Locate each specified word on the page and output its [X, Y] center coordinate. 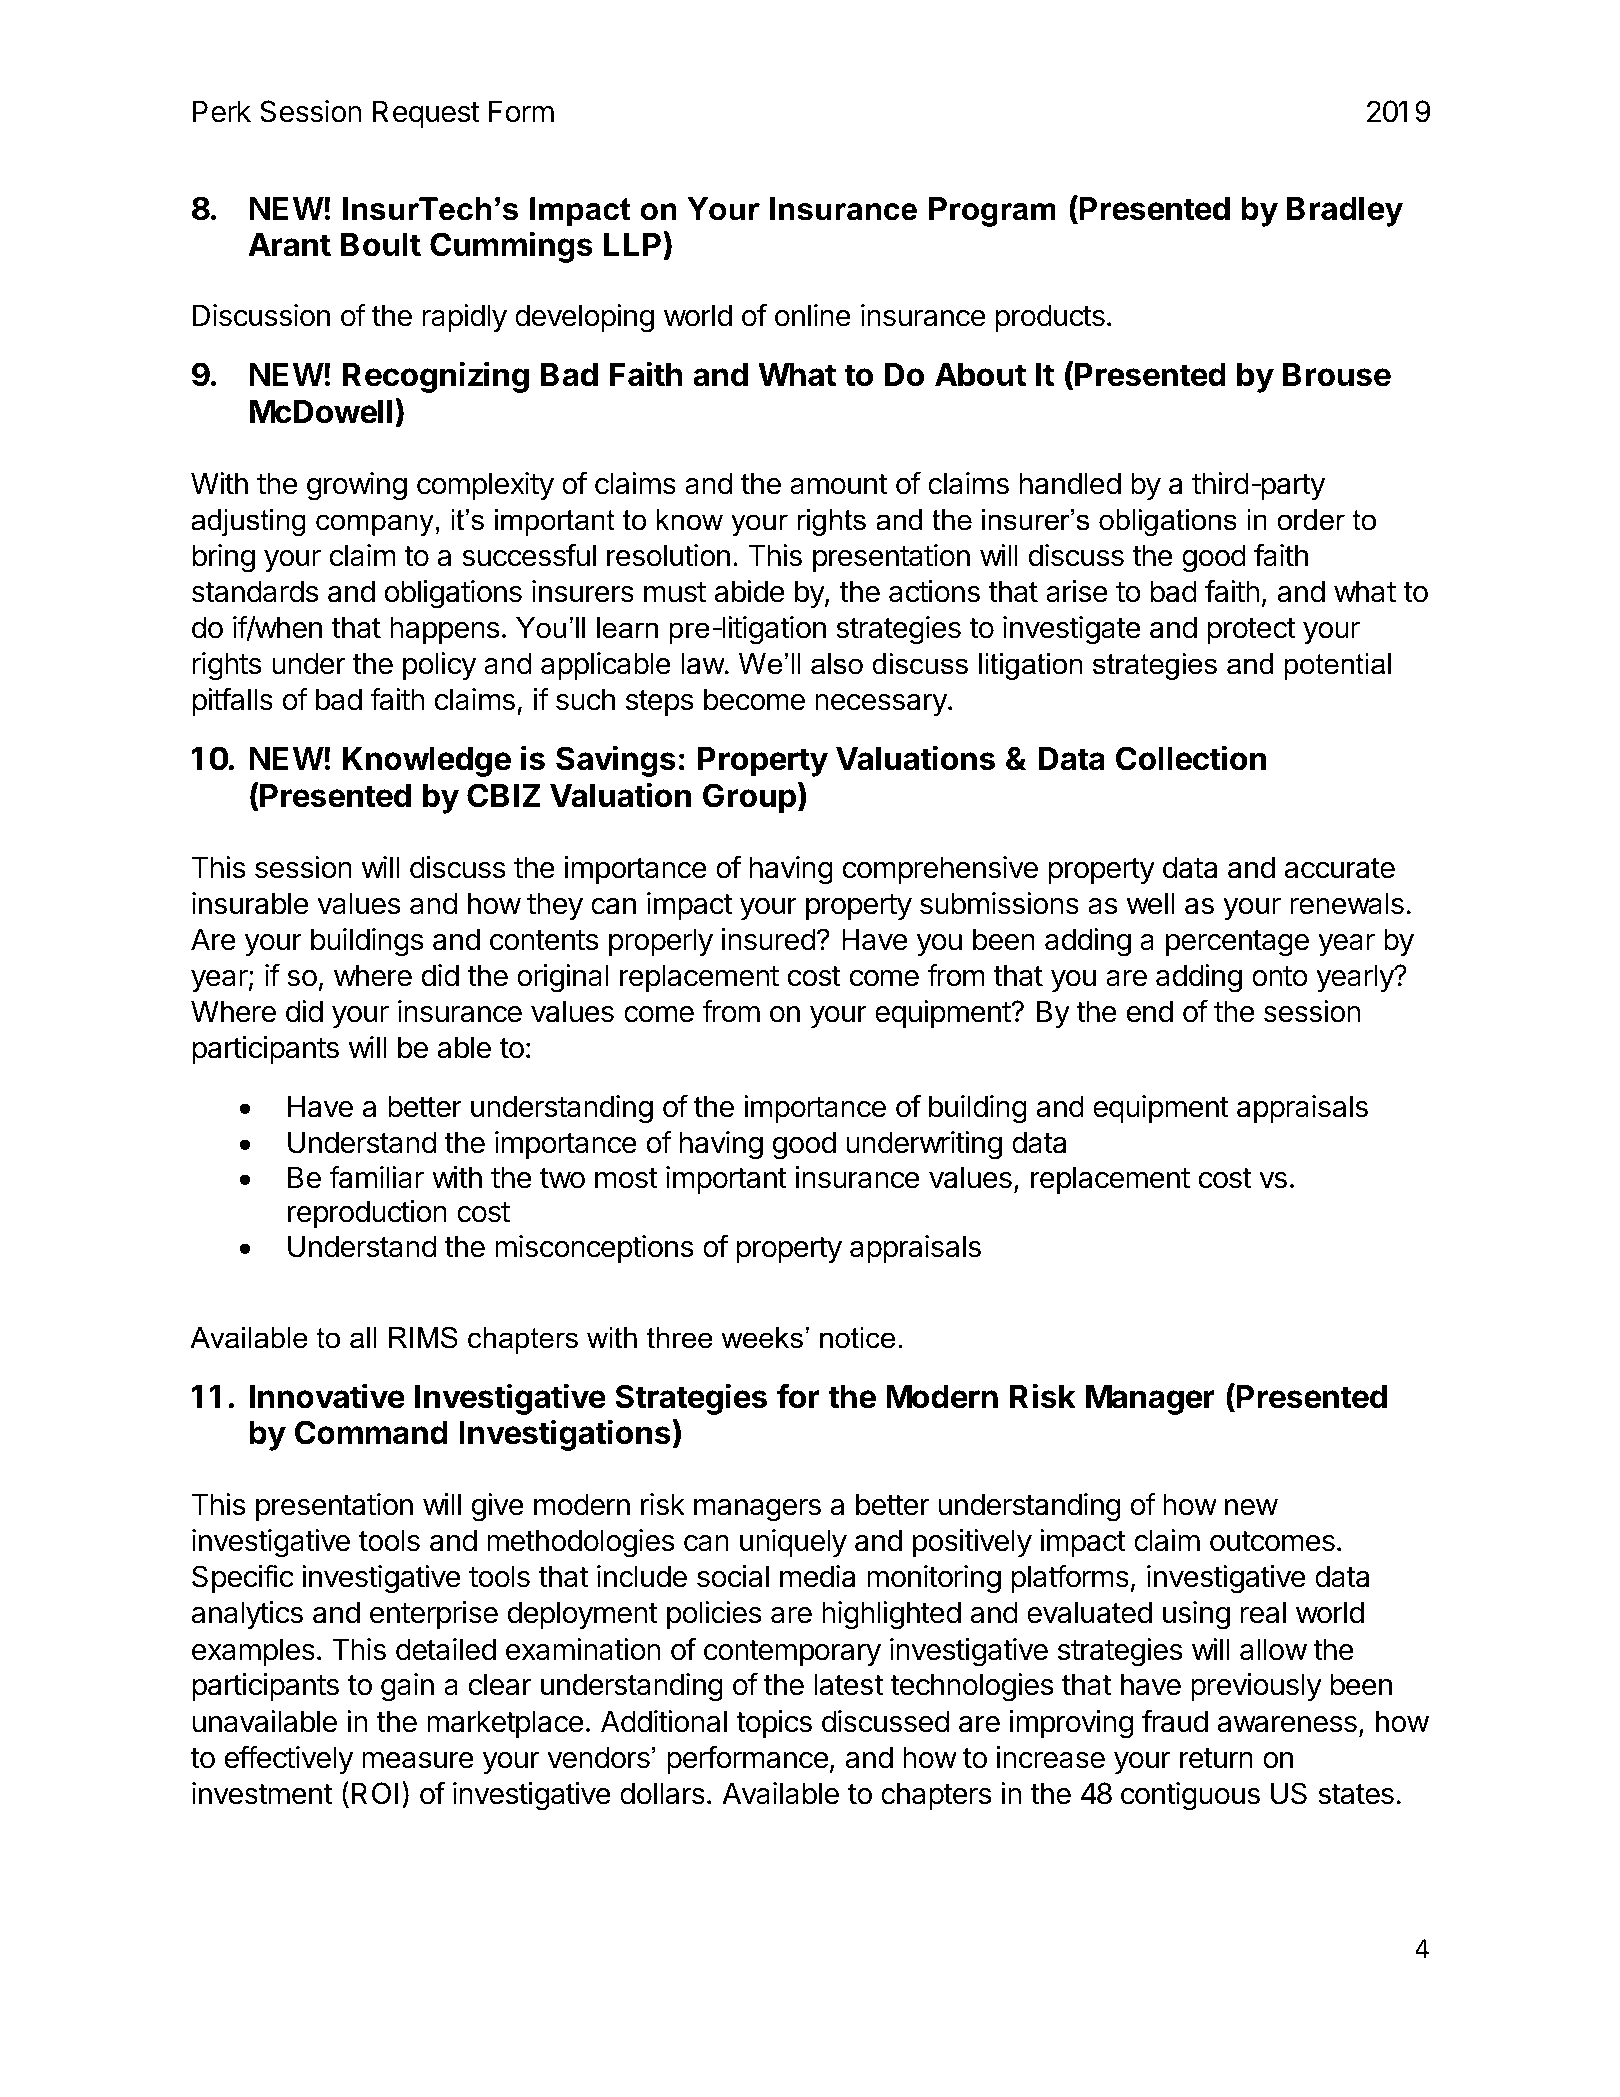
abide [749, 591]
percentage [1237, 943]
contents [544, 940]
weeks [762, 1338]
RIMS [423, 1337]
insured [768, 939]
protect [1251, 631]
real [1263, 1612]
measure [418, 1760]
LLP [634, 243]
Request [426, 114]
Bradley [1345, 212]
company [375, 525]
